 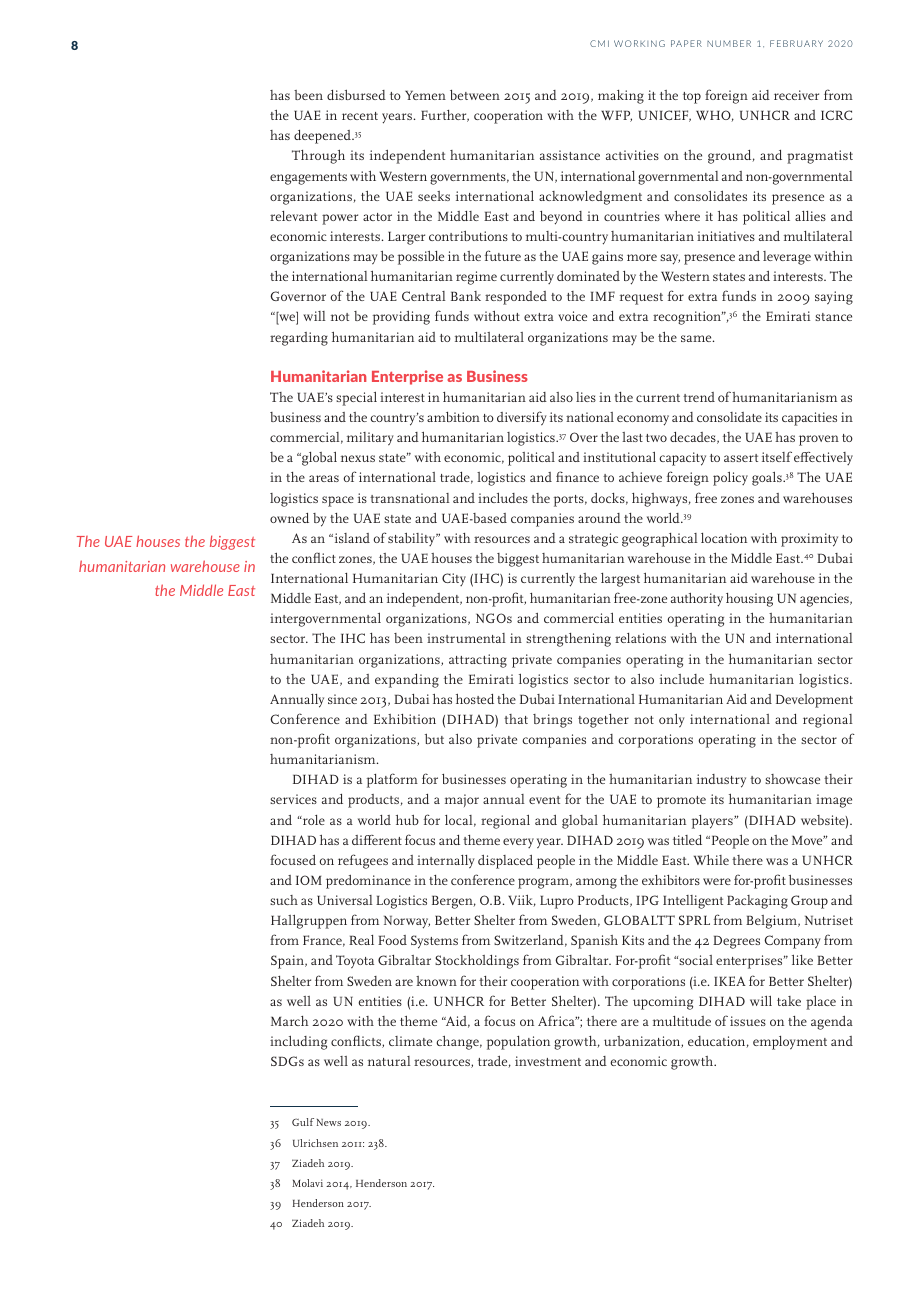 What do you see at coordinates (621, 97) in the screenshot?
I see `making` at bounding box center [621, 97].
